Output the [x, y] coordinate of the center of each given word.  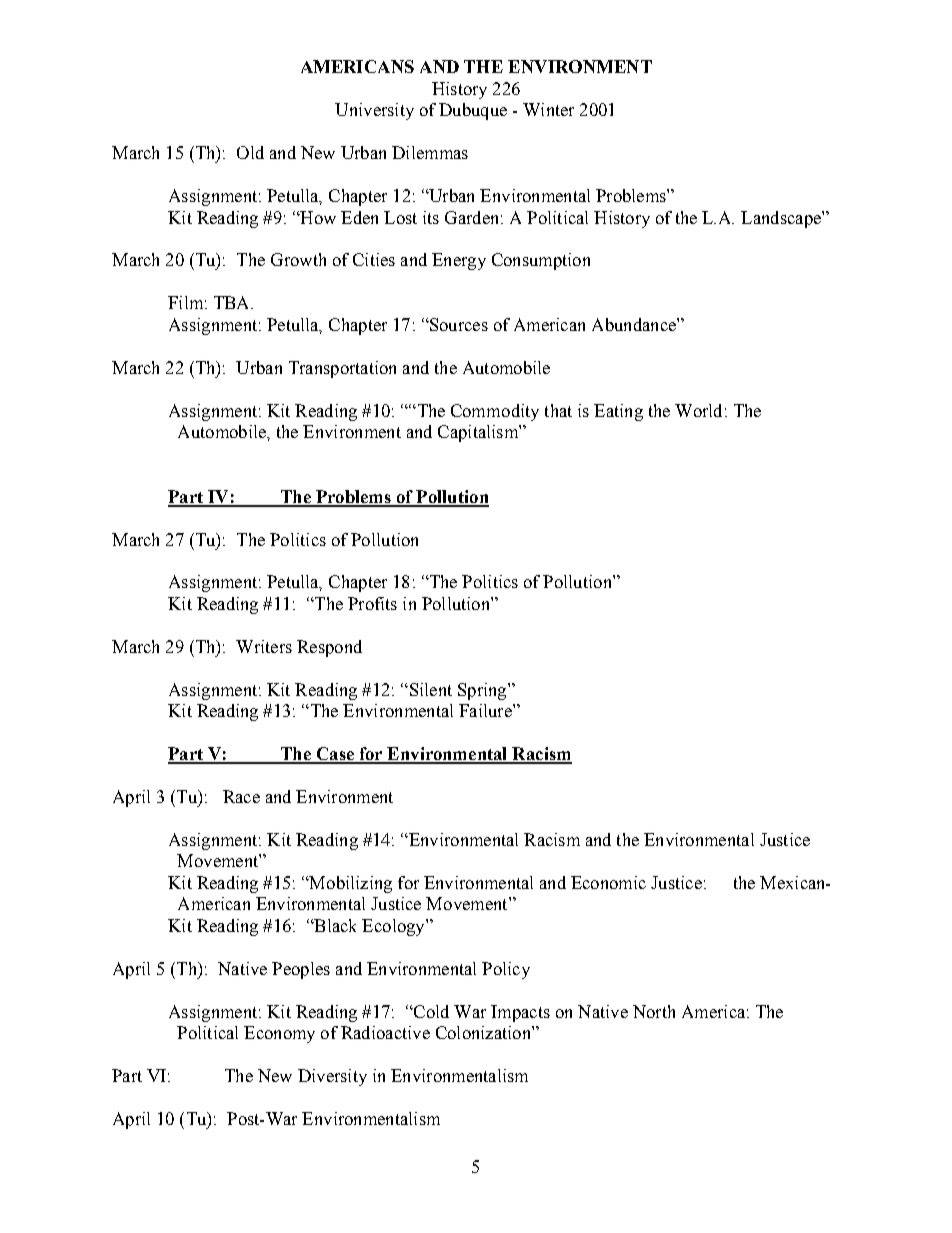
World [698, 410]
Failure [486, 710]
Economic [608, 882]
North [654, 1011]
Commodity [495, 412]
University [374, 111]
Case [335, 755]
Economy [279, 1034]
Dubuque [473, 111]
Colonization [484, 1032]
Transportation [342, 369]
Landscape [782, 219]
